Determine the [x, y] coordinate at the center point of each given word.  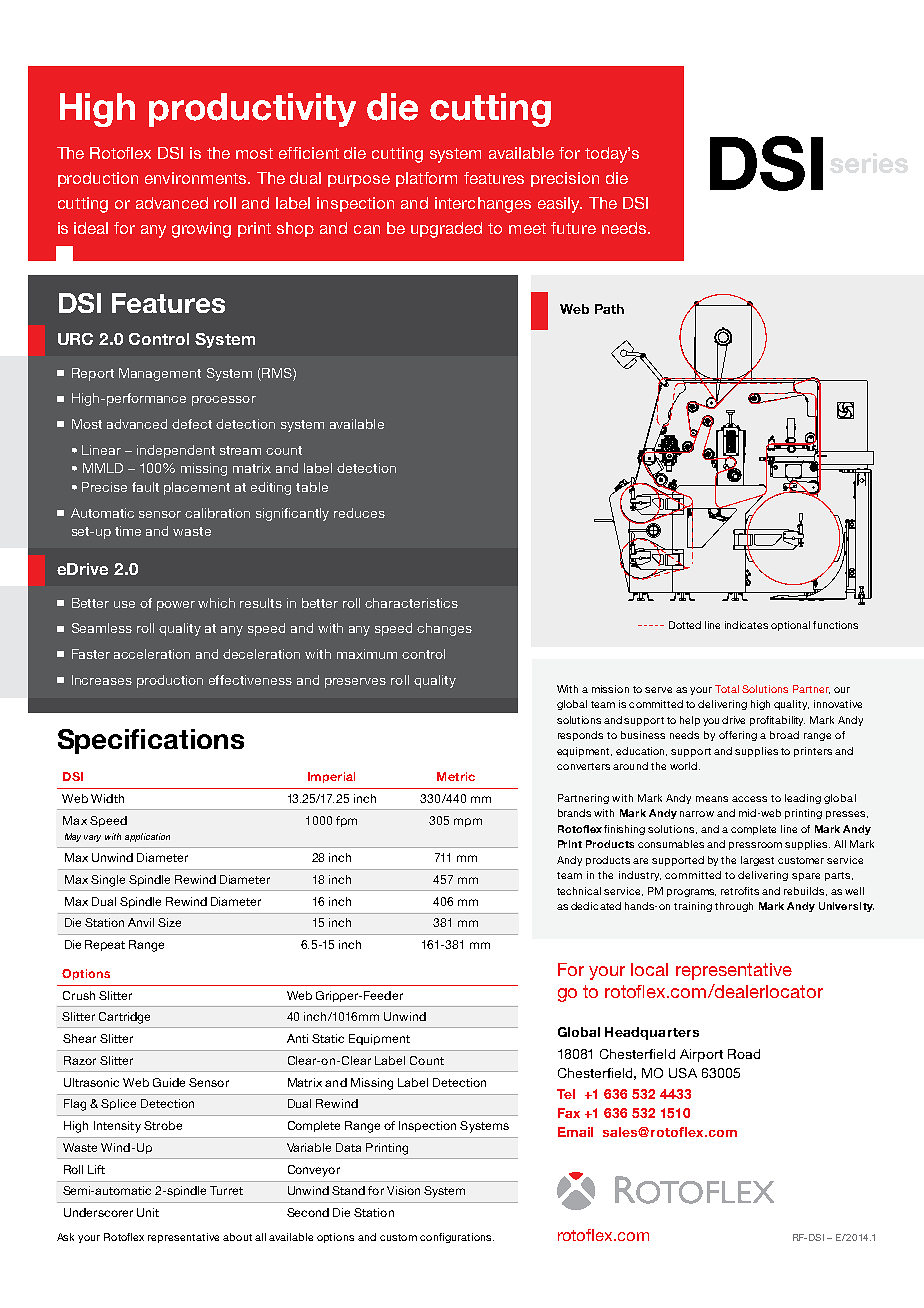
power [176, 606]
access [749, 799]
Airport [701, 1055]
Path [609, 309]
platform [426, 179]
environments [197, 178]
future [573, 228]
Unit [148, 1212]
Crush [79, 995]
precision [565, 179]
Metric [456, 776]
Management [160, 374]
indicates [746, 625]
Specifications [151, 741]
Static [328, 1038]
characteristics [411, 603]
